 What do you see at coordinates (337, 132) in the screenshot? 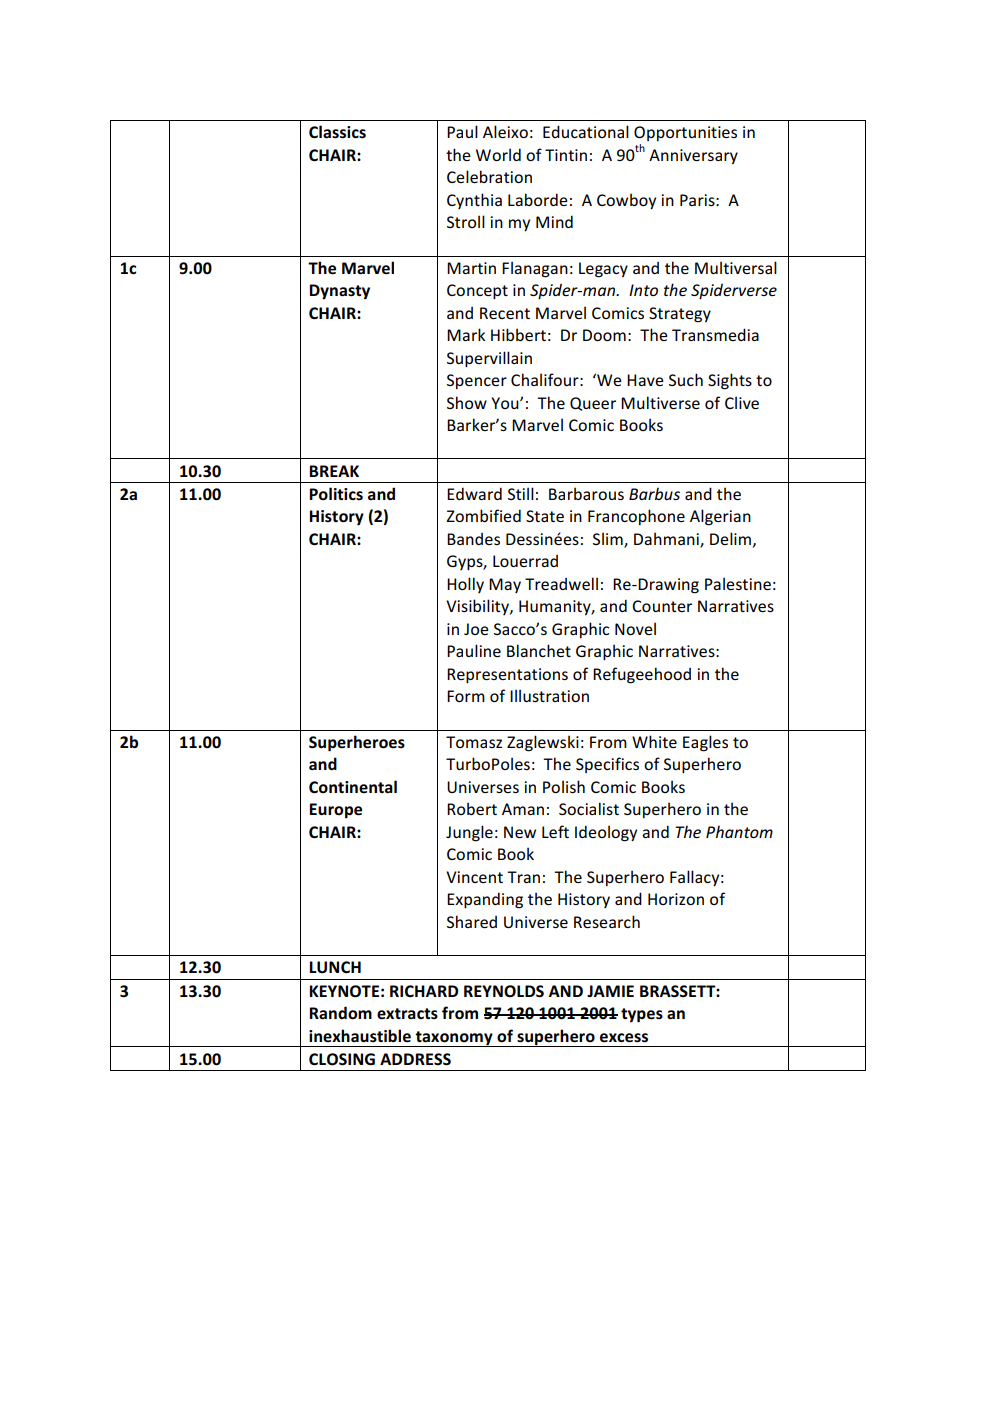
I see `Classics` at bounding box center [337, 132].
